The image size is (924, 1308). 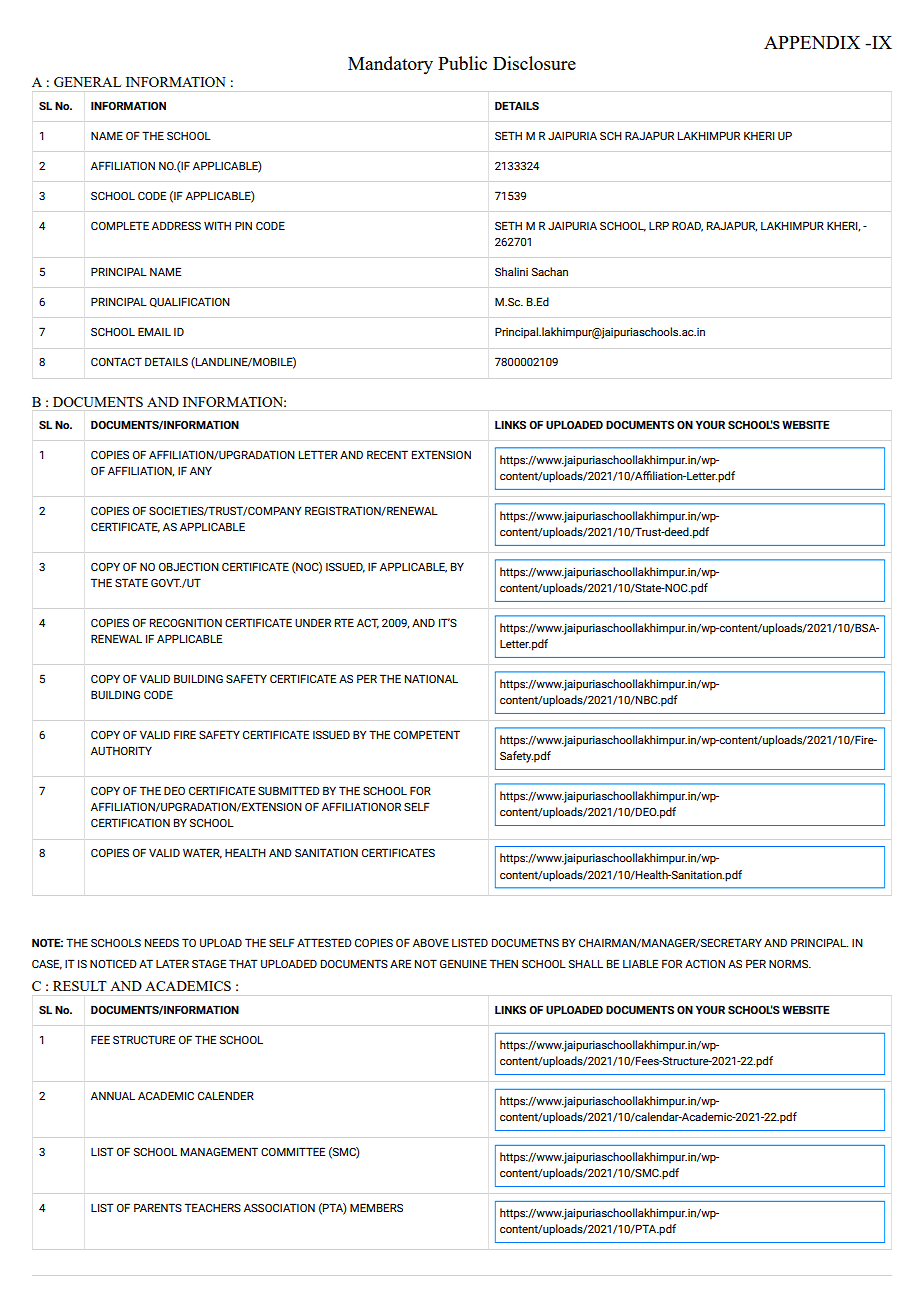 I want to click on COMPETENT, so click(x=427, y=734).
